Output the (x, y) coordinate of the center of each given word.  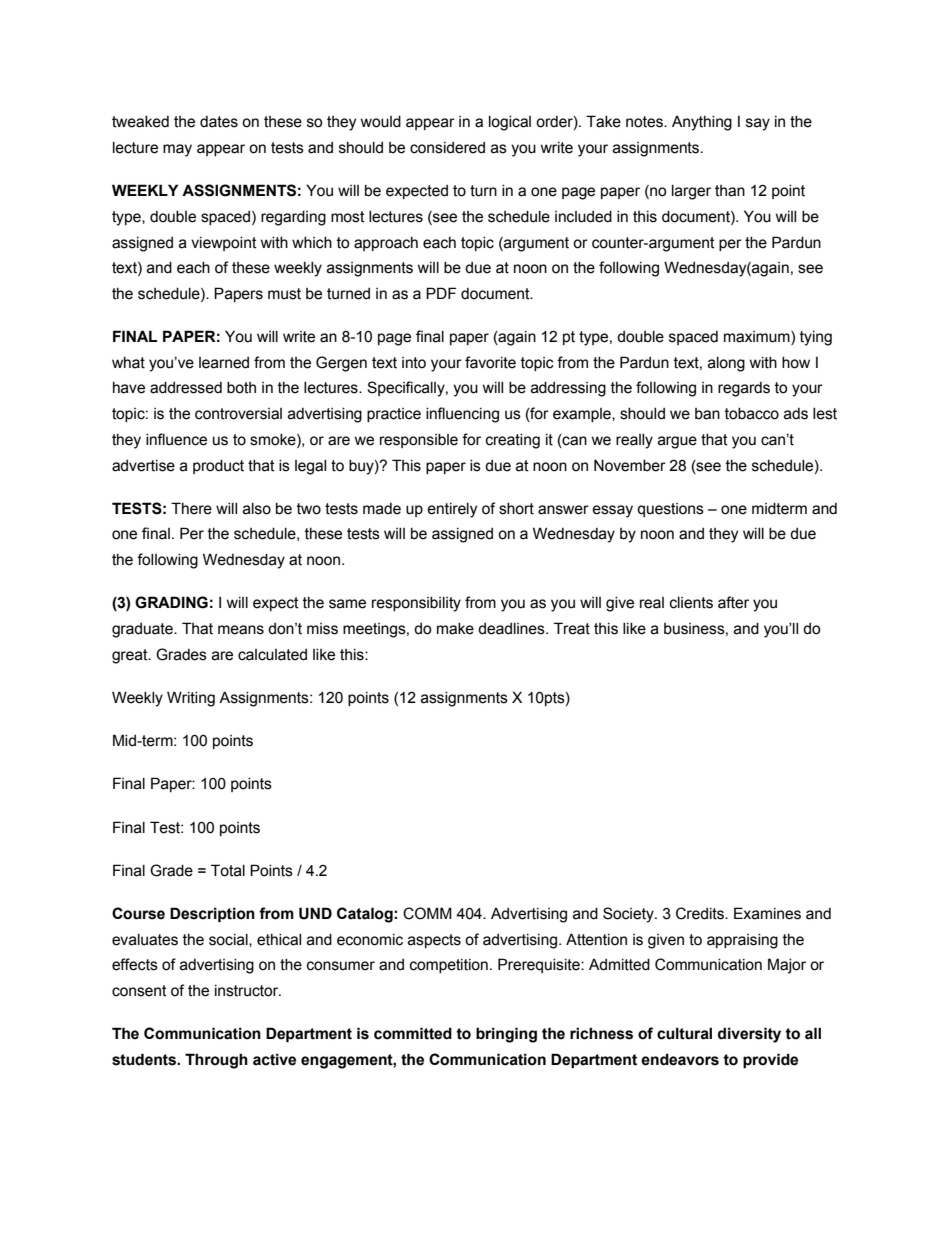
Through (216, 1061)
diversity (749, 1035)
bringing (506, 1035)
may (177, 150)
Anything (702, 123)
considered (447, 148)
